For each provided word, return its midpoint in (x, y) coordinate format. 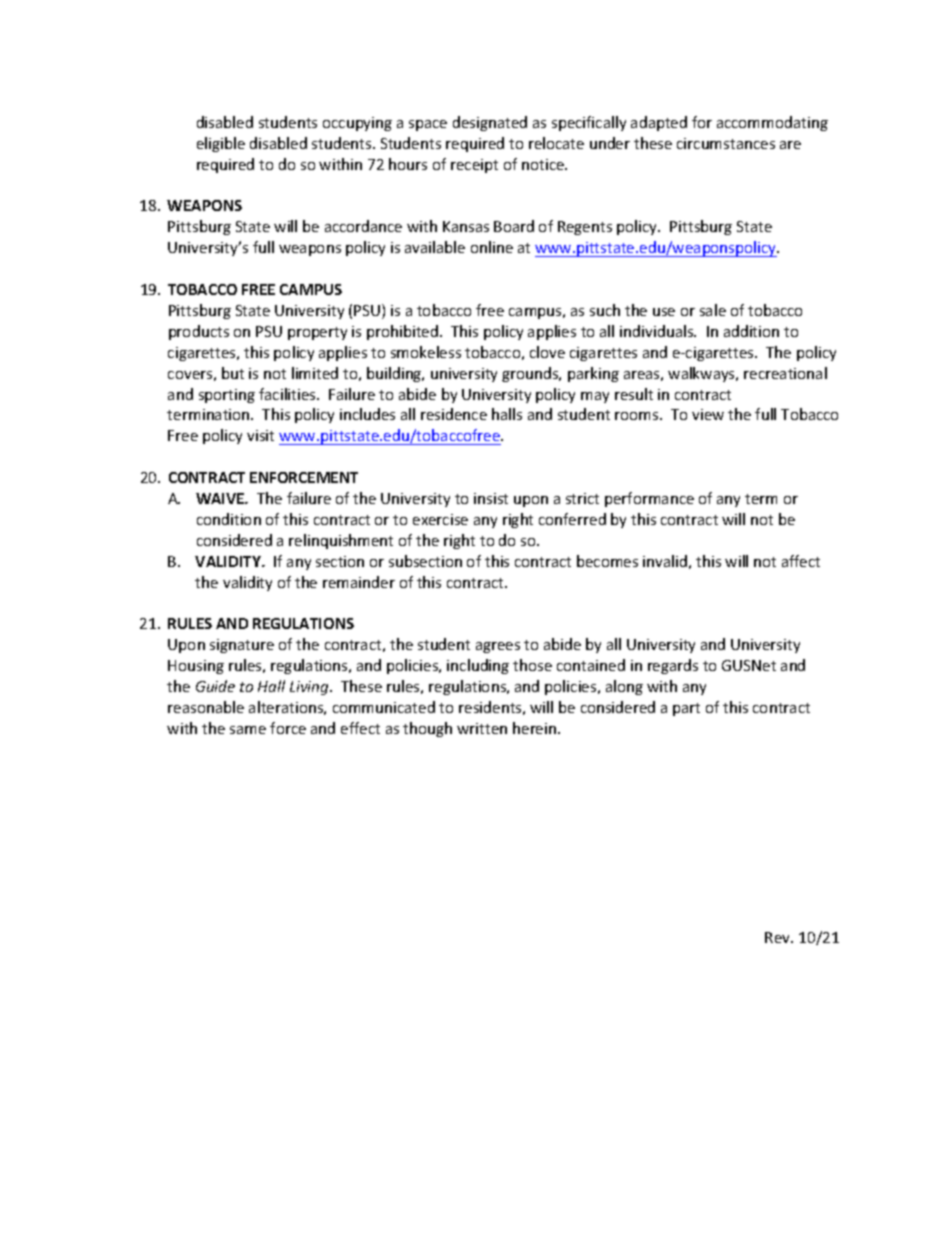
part (686, 709)
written (482, 728)
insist (491, 498)
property (317, 333)
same (248, 730)
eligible (221, 144)
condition (229, 519)
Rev (779, 937)
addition (751, 331)
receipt (474, 166)
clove (547, 352)
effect (360, 728)
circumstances (726, 143)
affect (801, 561)
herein (534, 728)
